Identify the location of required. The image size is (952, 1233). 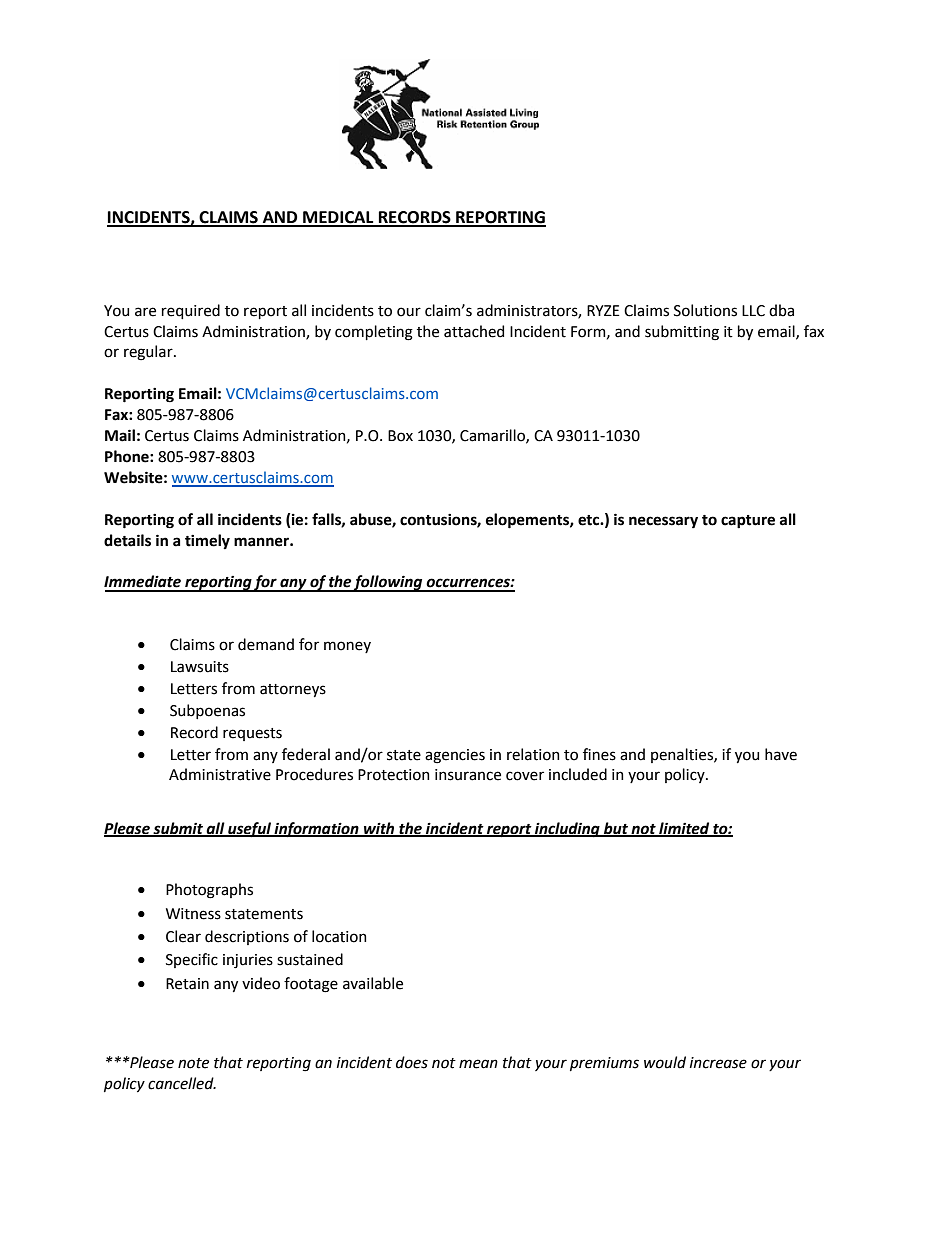
(191, 311).
